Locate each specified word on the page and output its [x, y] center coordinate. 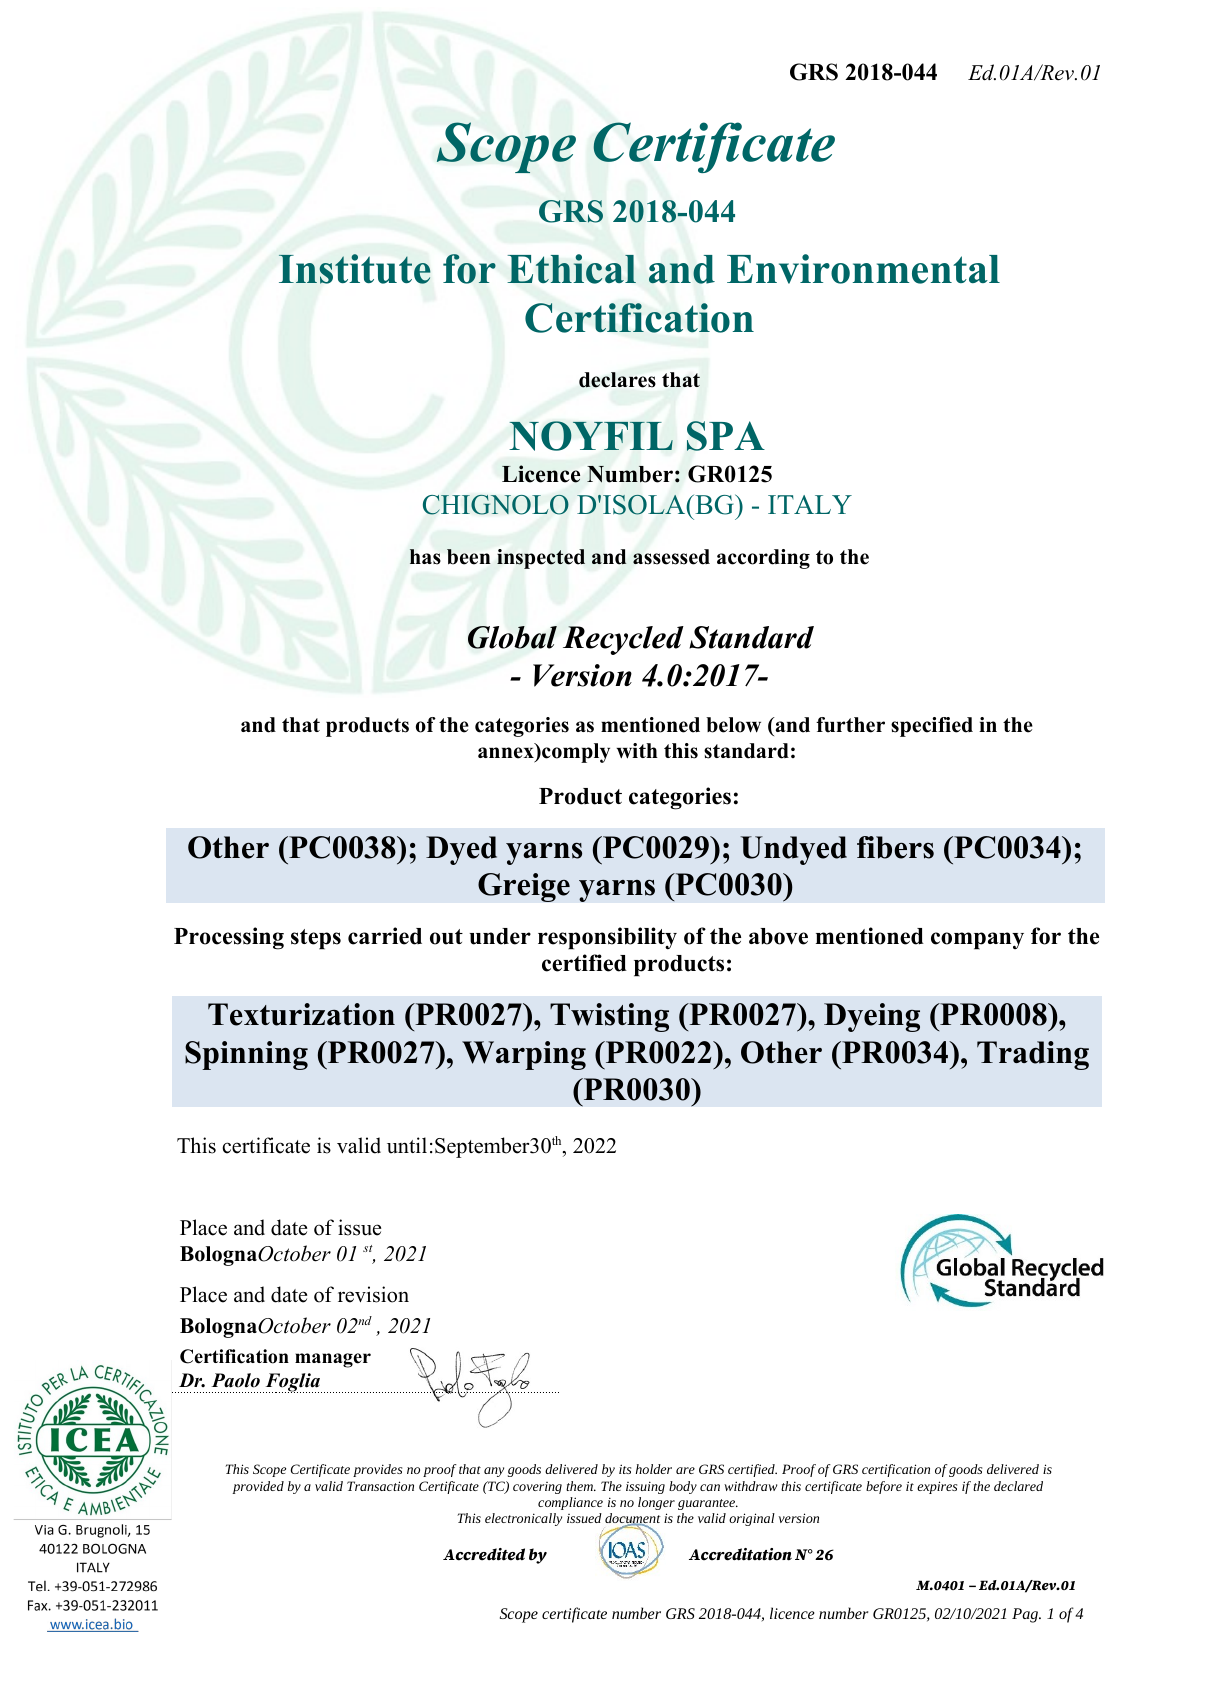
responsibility [607, 938]
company [977, 941]
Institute [355, 269]
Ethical [571, 269]
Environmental [863, 269]
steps [316, 939]
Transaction [380, 1486]
